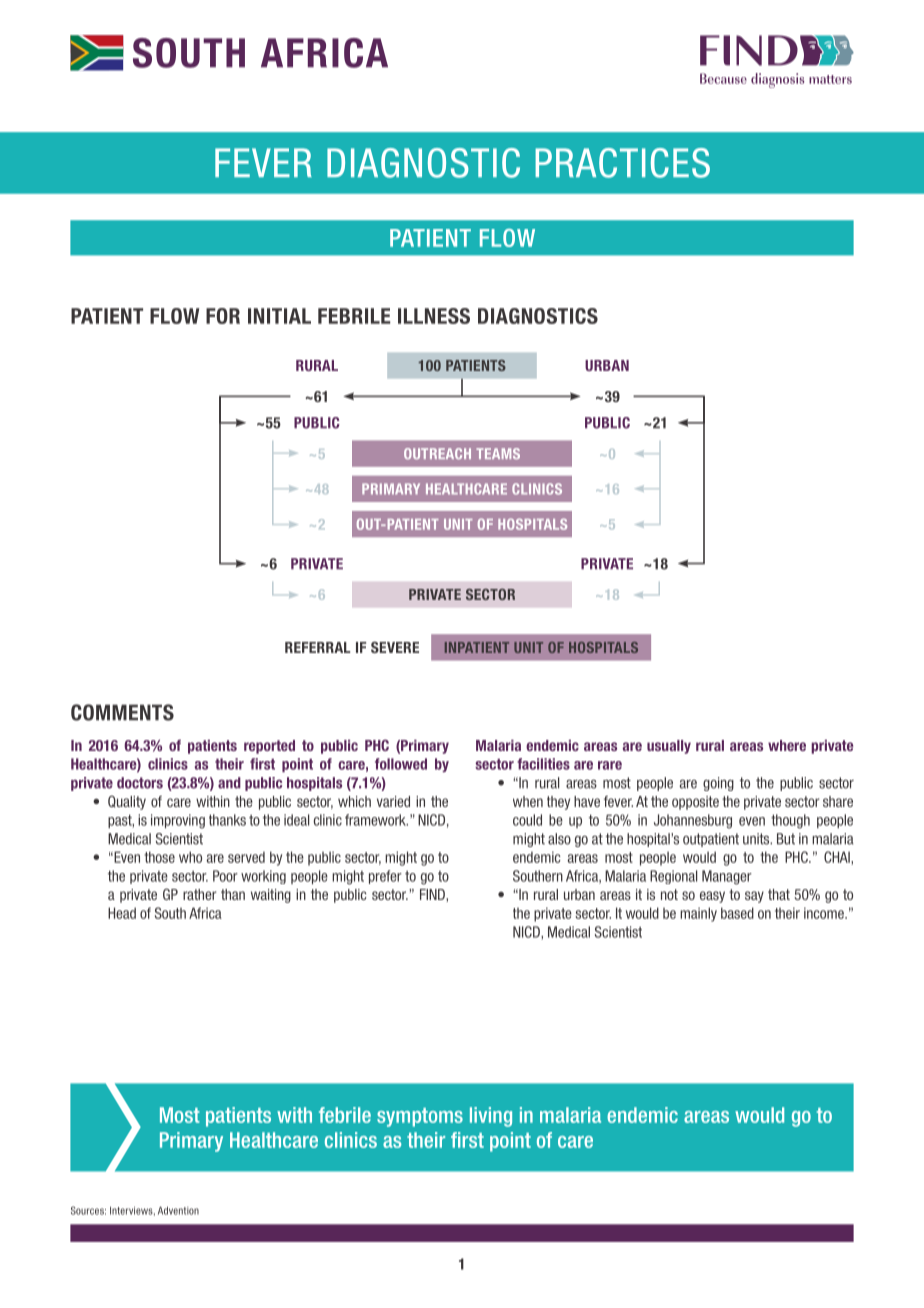 This page has width=924, height=1308. What do you see at coordinates (787, 745) in the page?
I see `where` at bounding box center [787, 745].
